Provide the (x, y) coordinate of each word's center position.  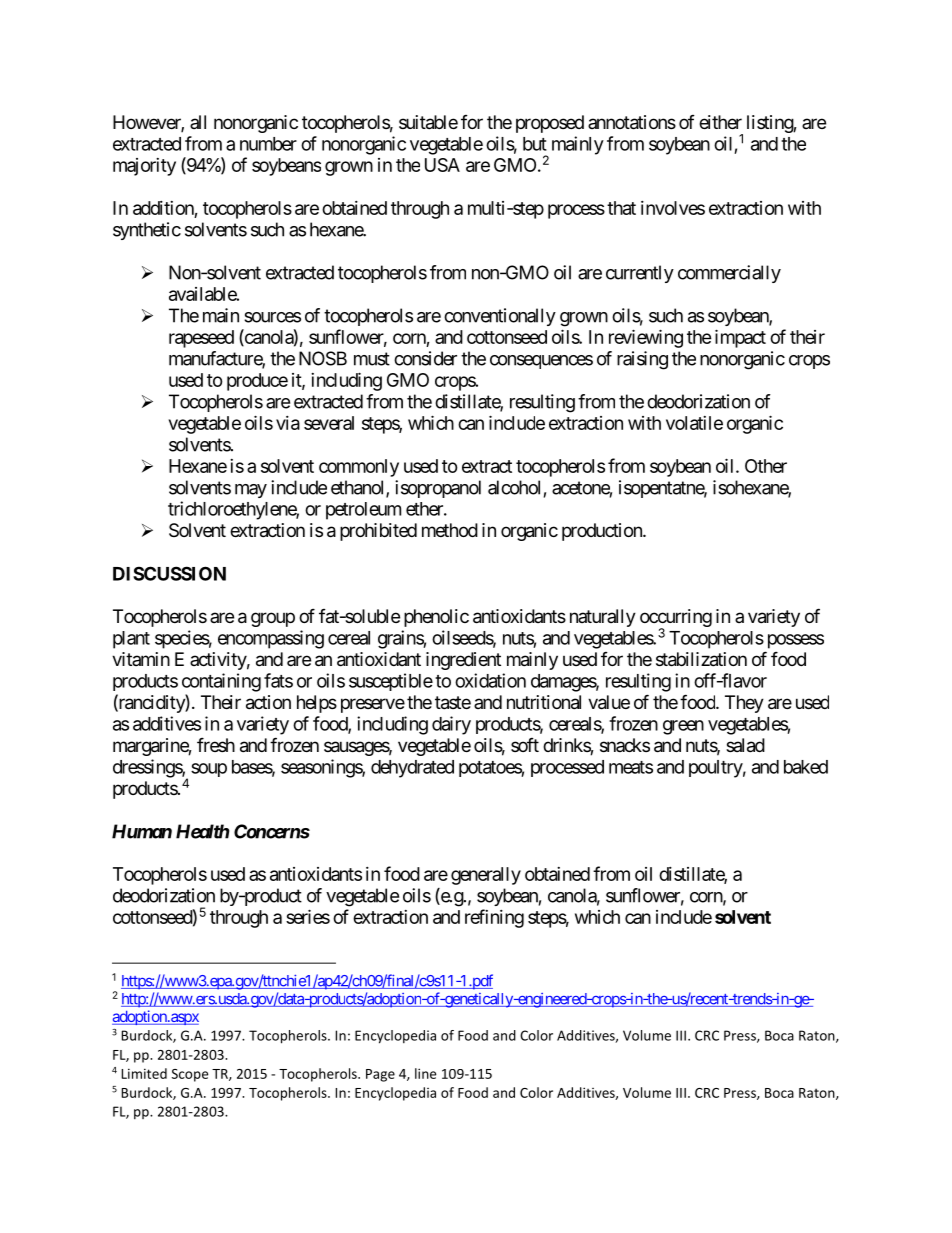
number (268, 144)
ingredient (463, 661)
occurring (676, 619)
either (720, 122)
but (535, 144)
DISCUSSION (169, 573)
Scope (190, 1075)
